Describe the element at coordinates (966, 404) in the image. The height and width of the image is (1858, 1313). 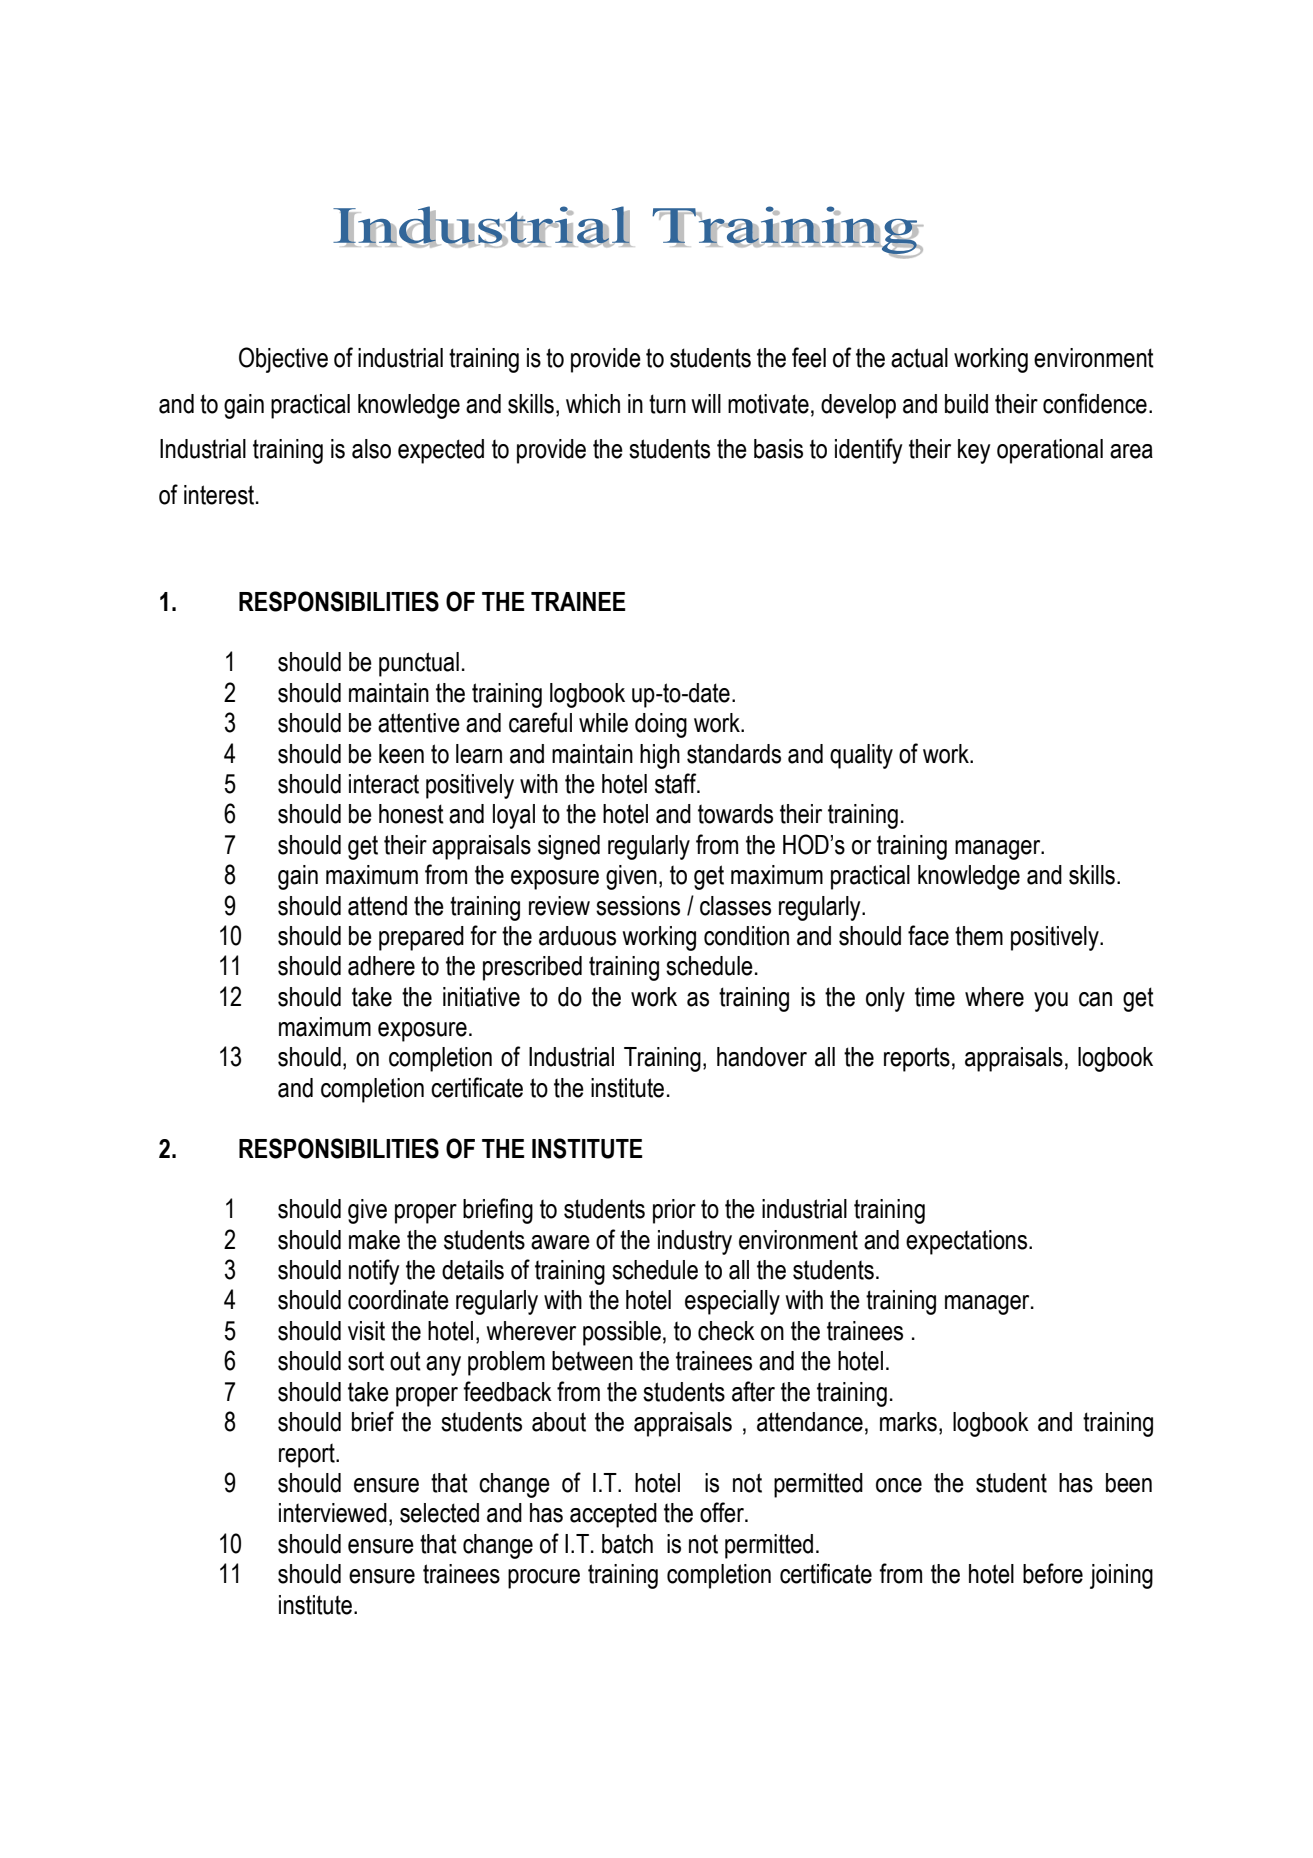
I see `build` at that location.
